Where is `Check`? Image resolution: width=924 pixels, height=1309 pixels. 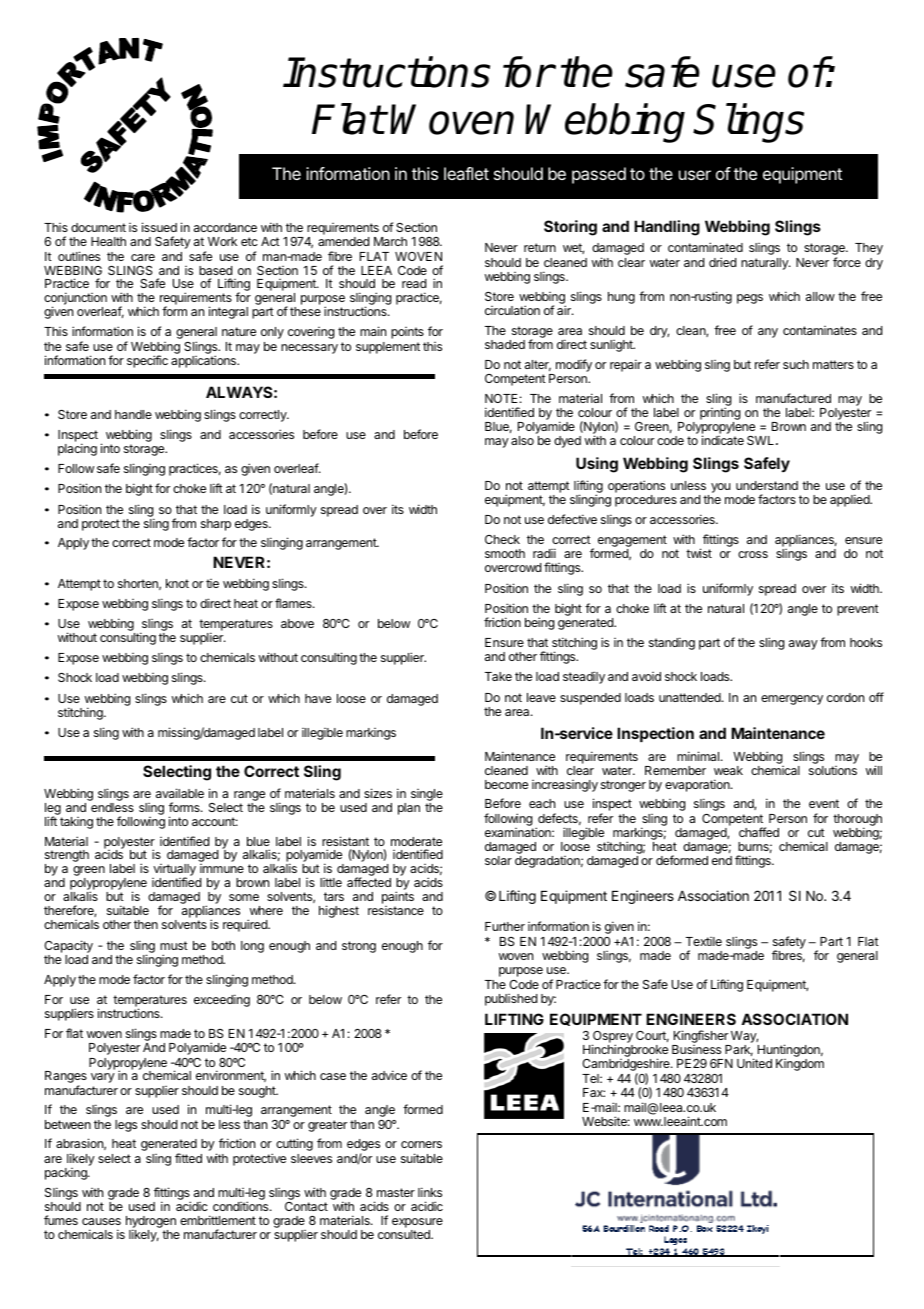
Check is located at coordinates (502, 539).
